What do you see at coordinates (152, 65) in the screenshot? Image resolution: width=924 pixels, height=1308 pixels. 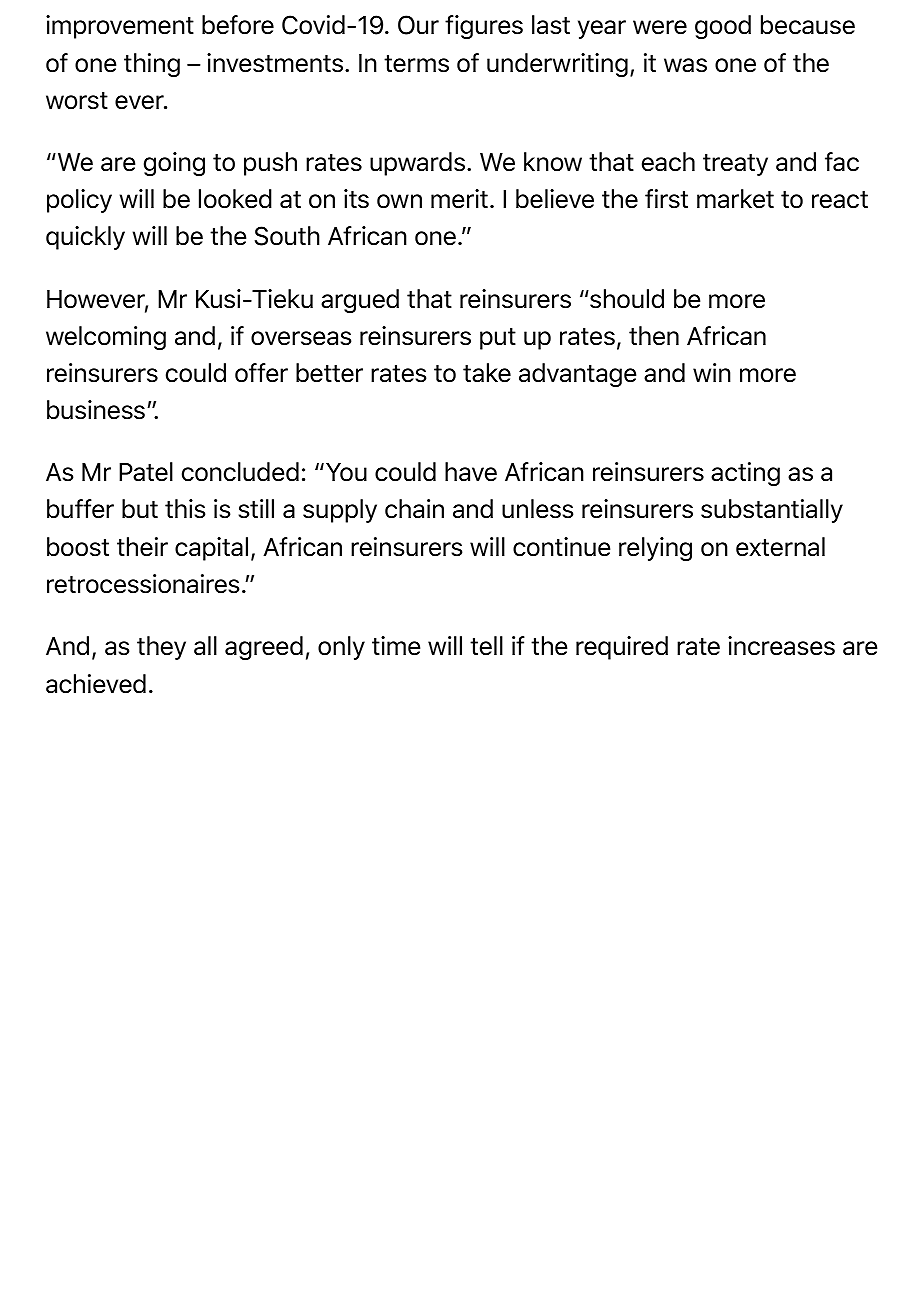 I see `thing` at bounding box center [152, 65].
